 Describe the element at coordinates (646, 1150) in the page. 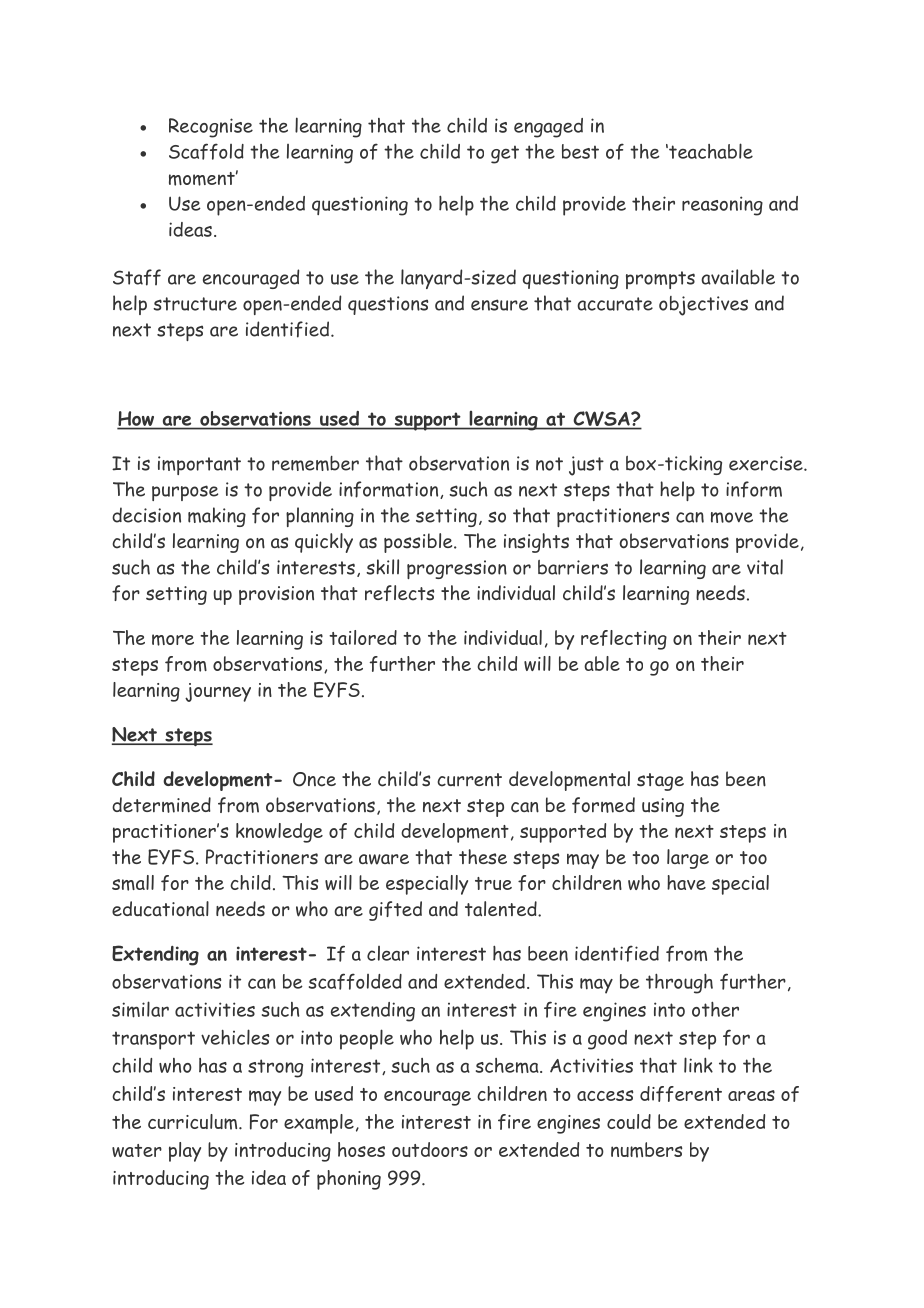

I see `numbers` at that location.
